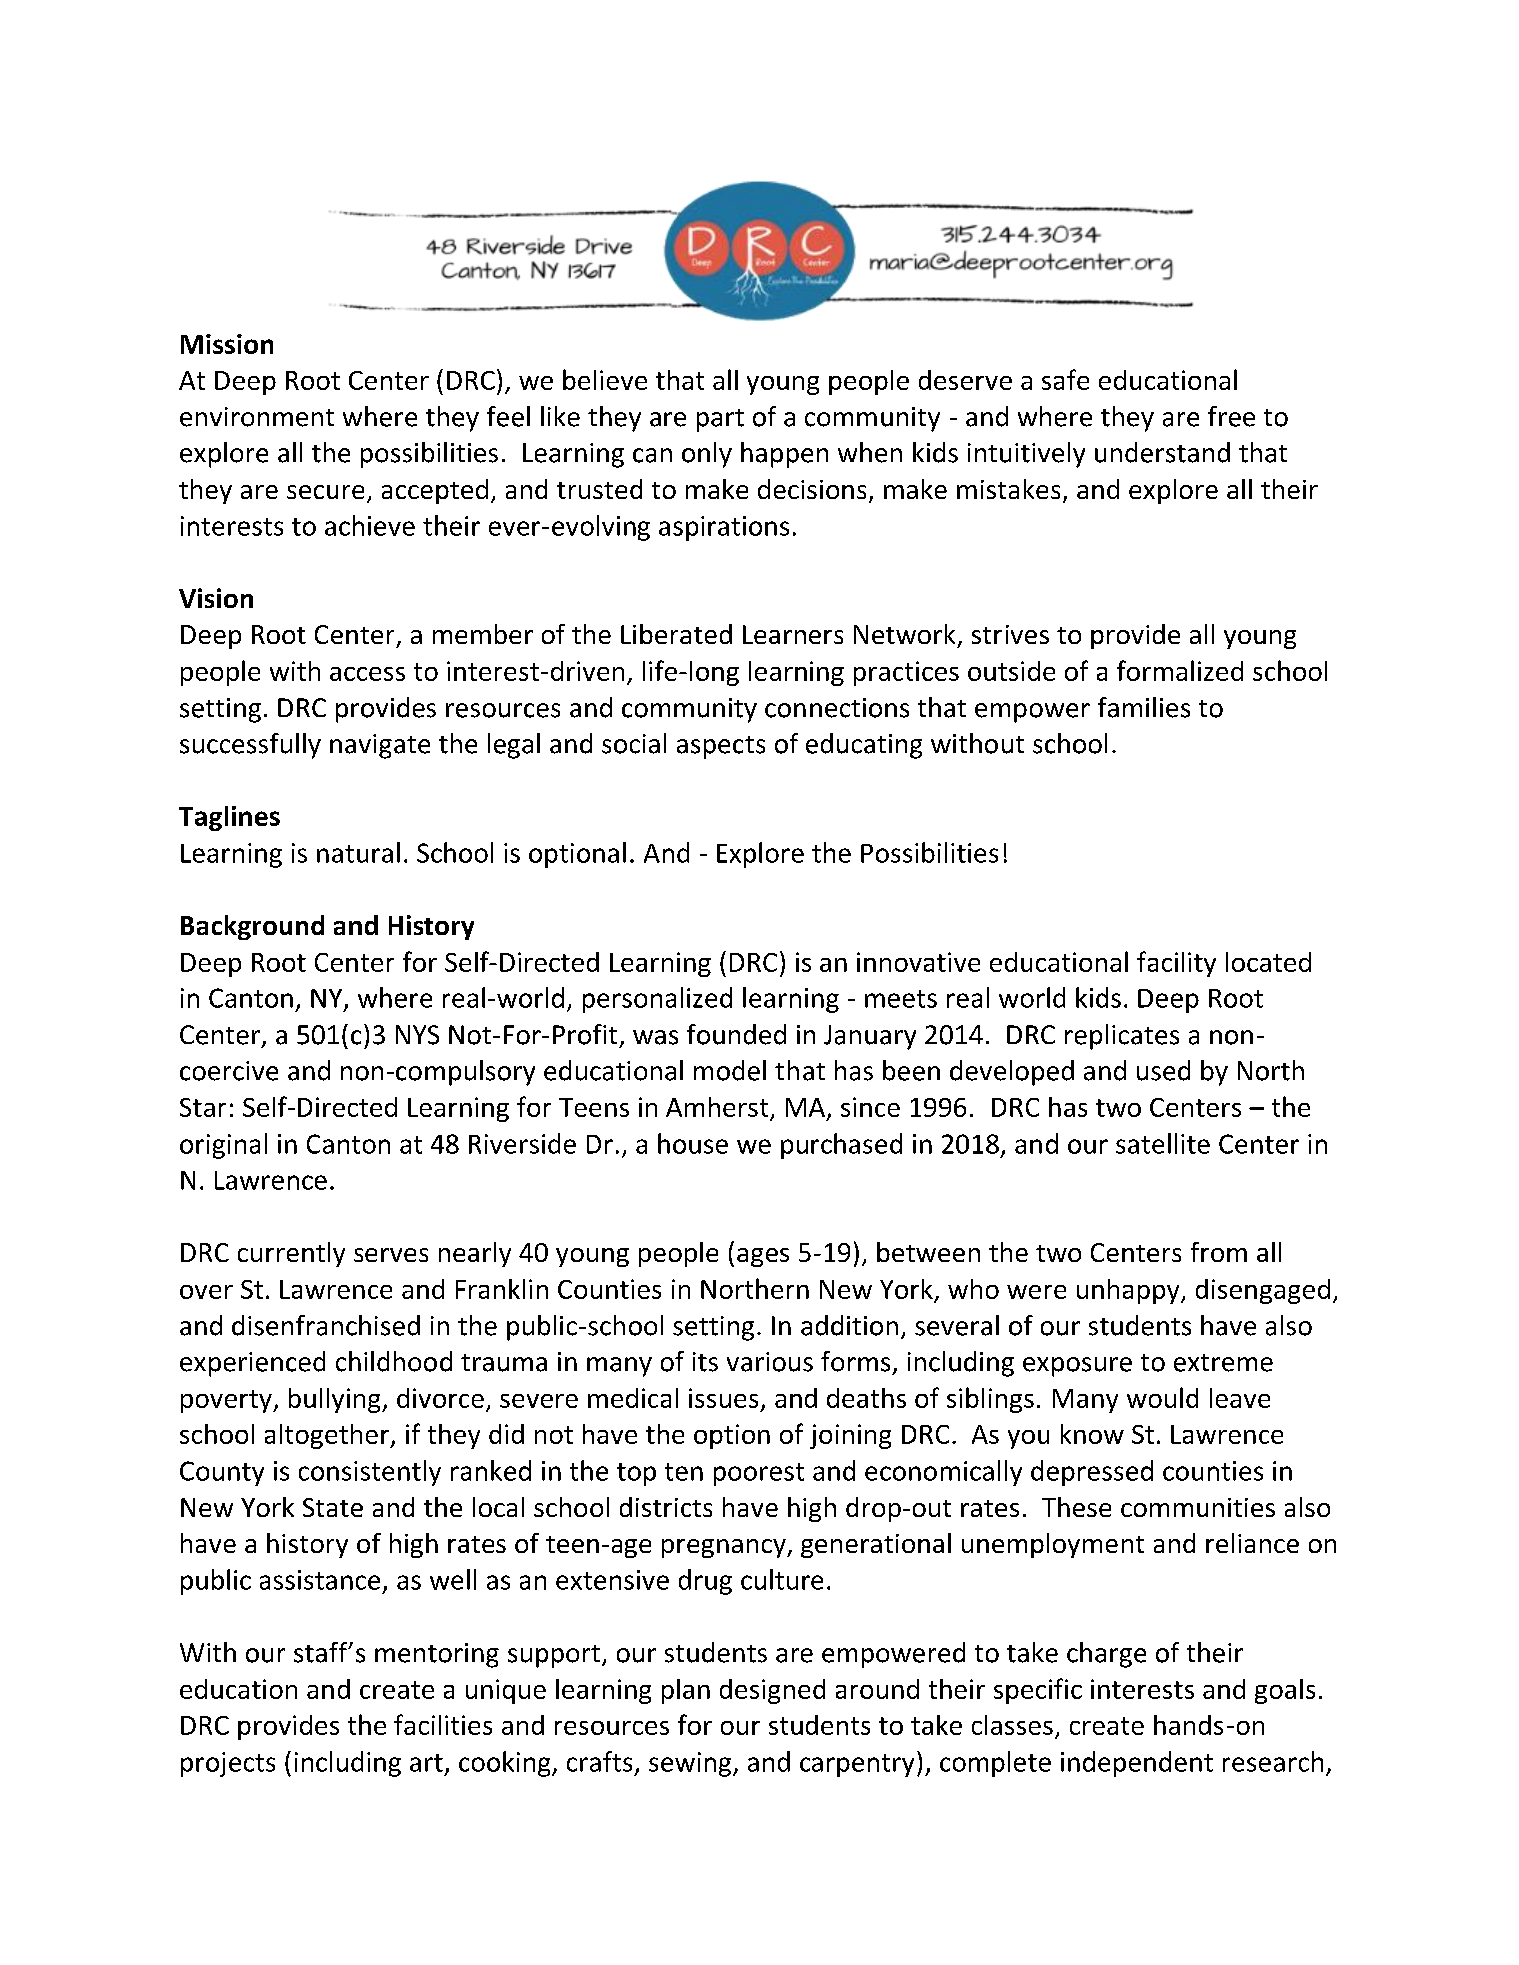 This screenshot has height=1965, width=1519. I want to click on NYS, so click(417, 1035).
